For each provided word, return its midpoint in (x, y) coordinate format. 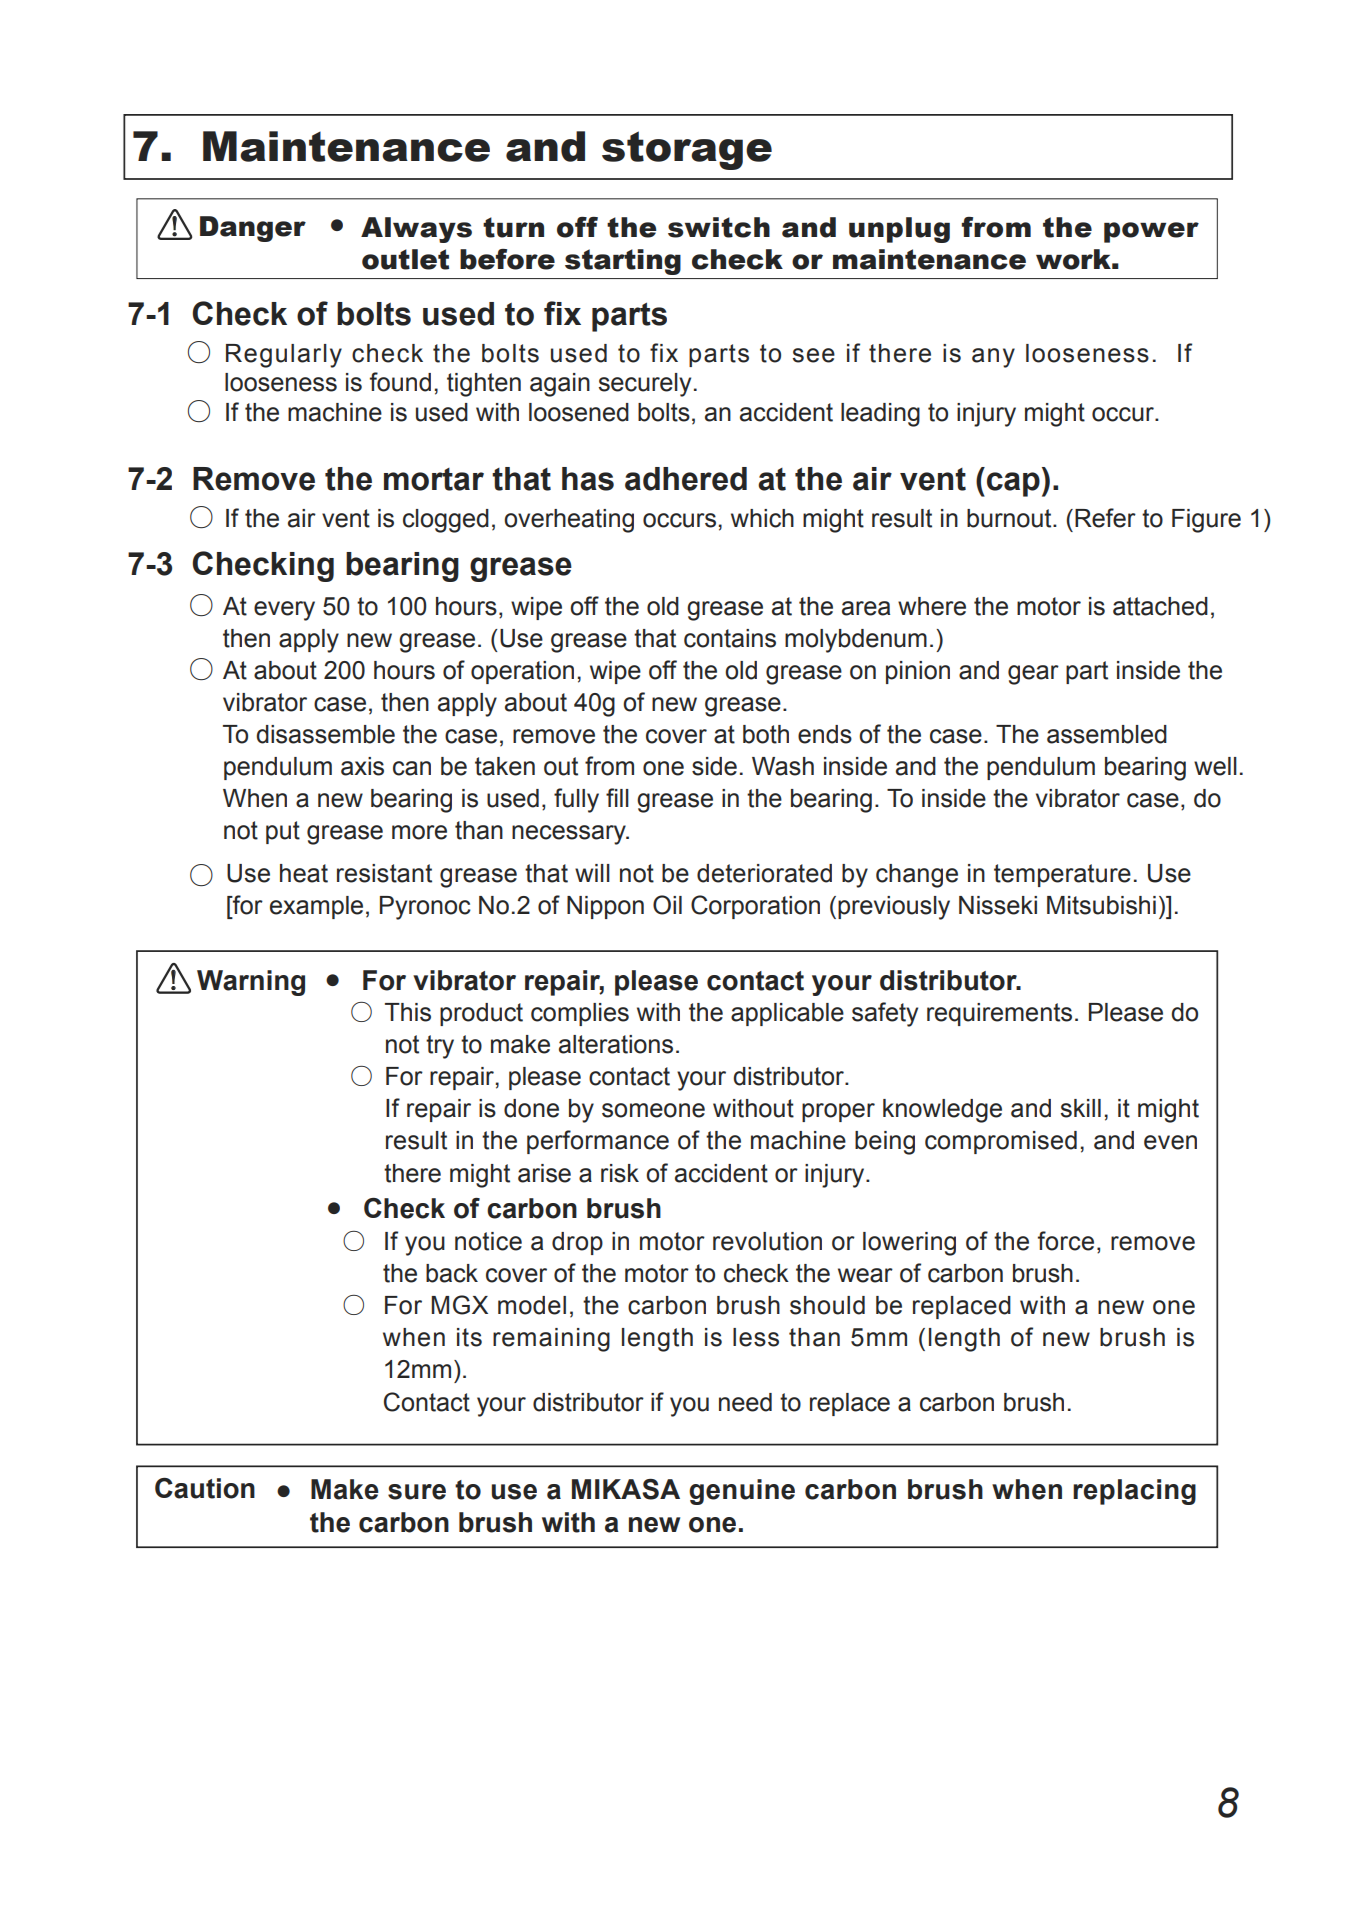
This (408, 1012)
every (284, 611)
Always (416, 230)
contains (730, 638)
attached (1160, 606)
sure (417, 1492)
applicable (787, 1014)
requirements (999, 1014)
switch (719, 227)
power (1151, 232)
